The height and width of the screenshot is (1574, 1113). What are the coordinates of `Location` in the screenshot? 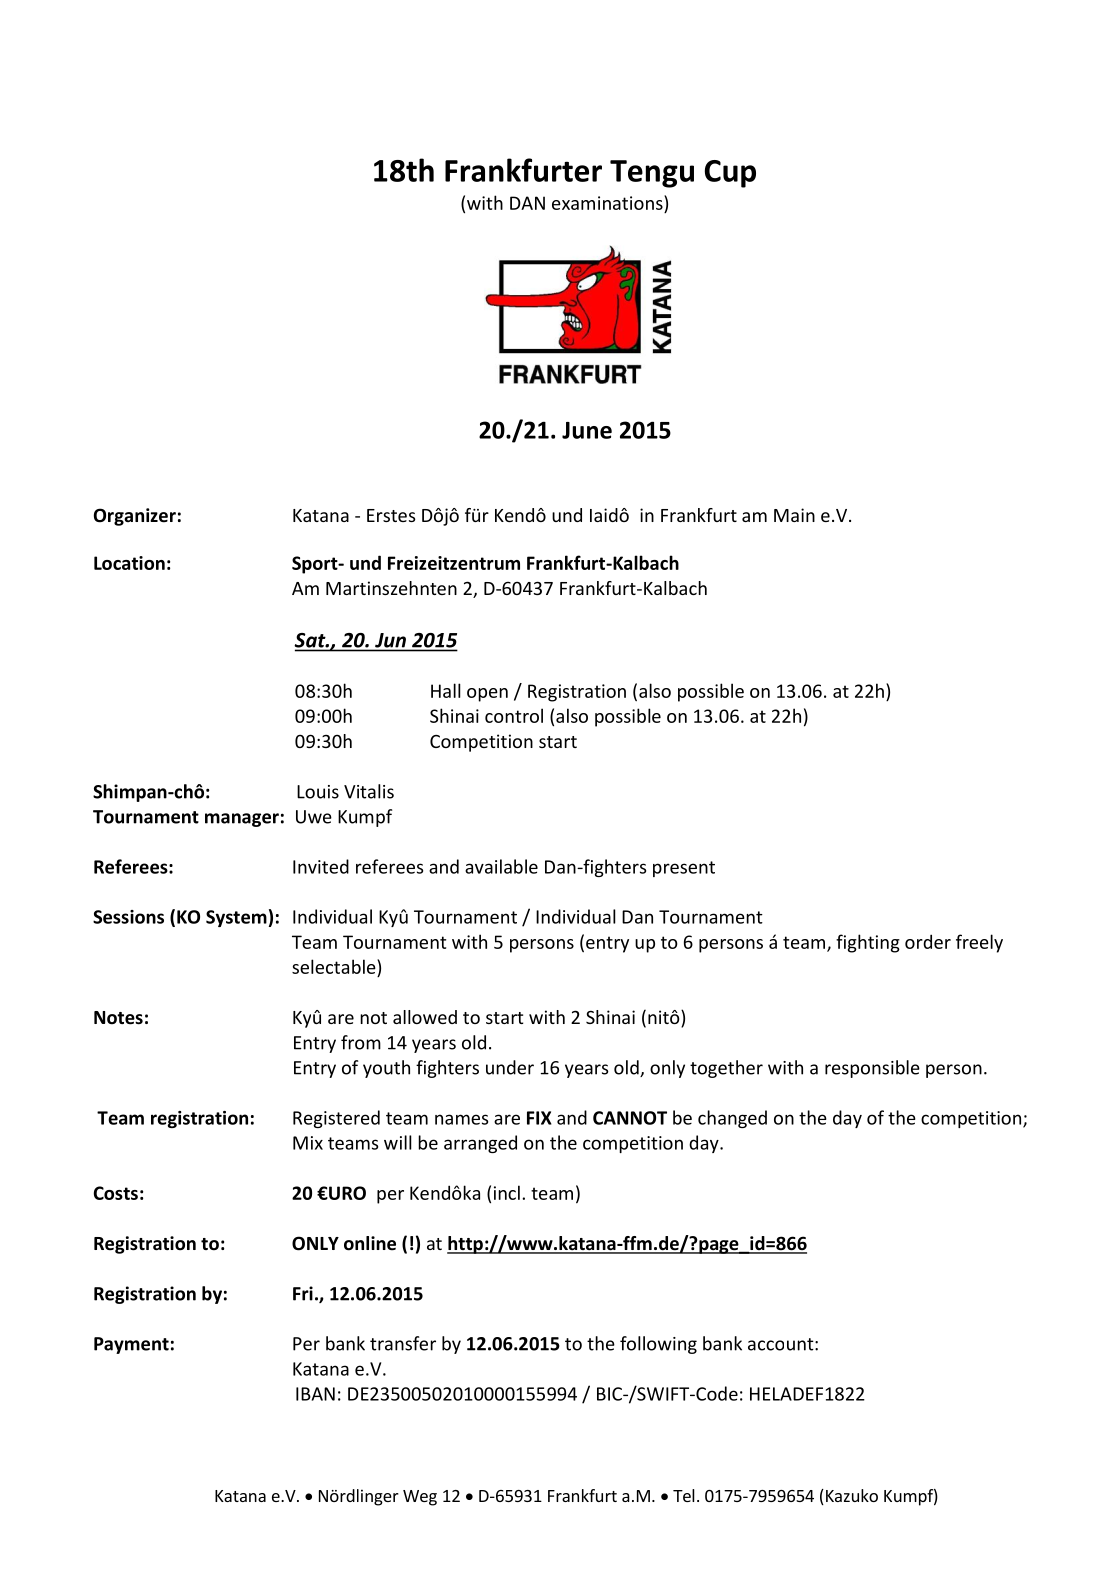 It's located at (129, 563).
